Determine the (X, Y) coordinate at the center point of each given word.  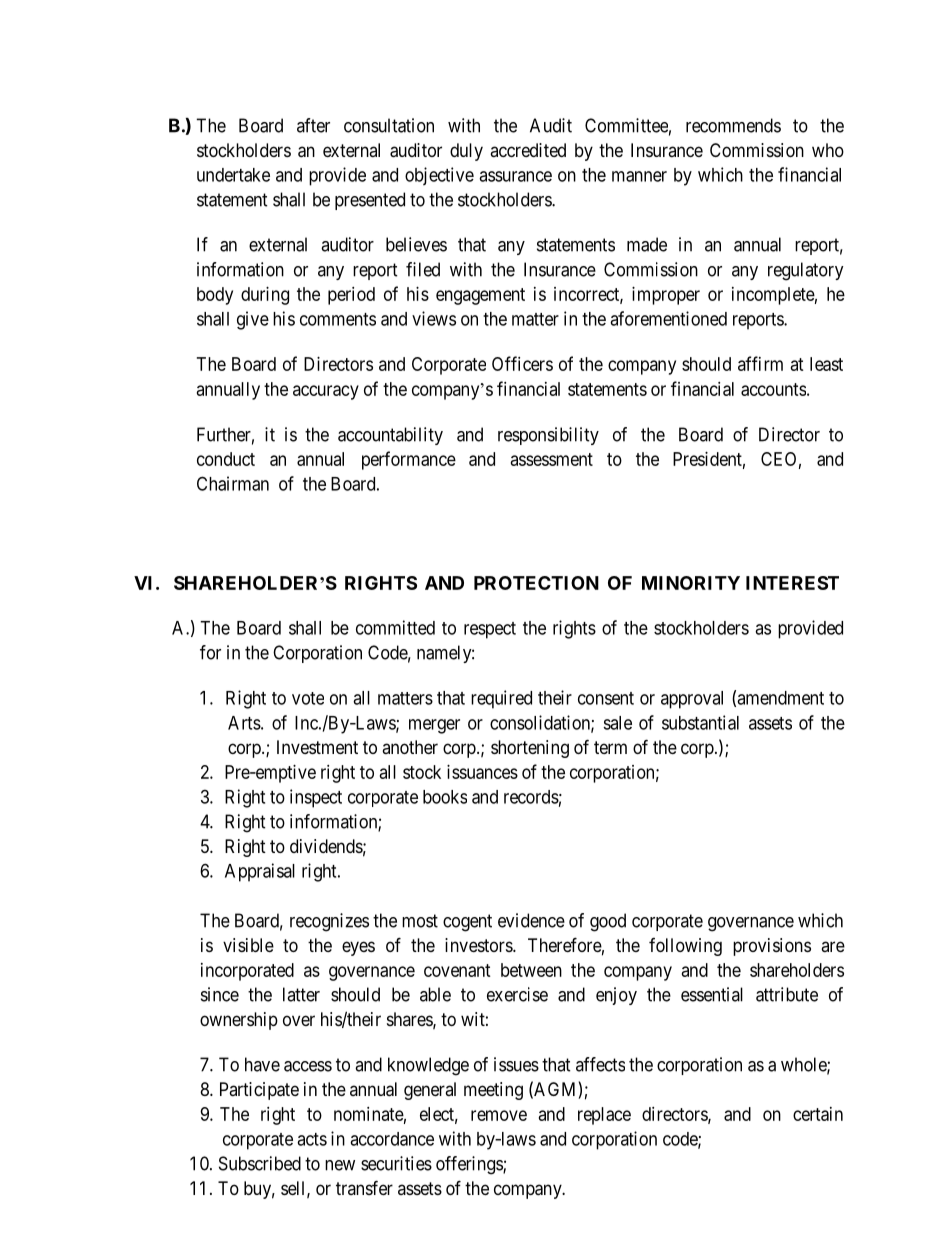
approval (692, 700)
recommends (733, 125)
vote (308, 698)
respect (490, 630)
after (313, 125)
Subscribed (260, 1163)
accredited (528, 150)
